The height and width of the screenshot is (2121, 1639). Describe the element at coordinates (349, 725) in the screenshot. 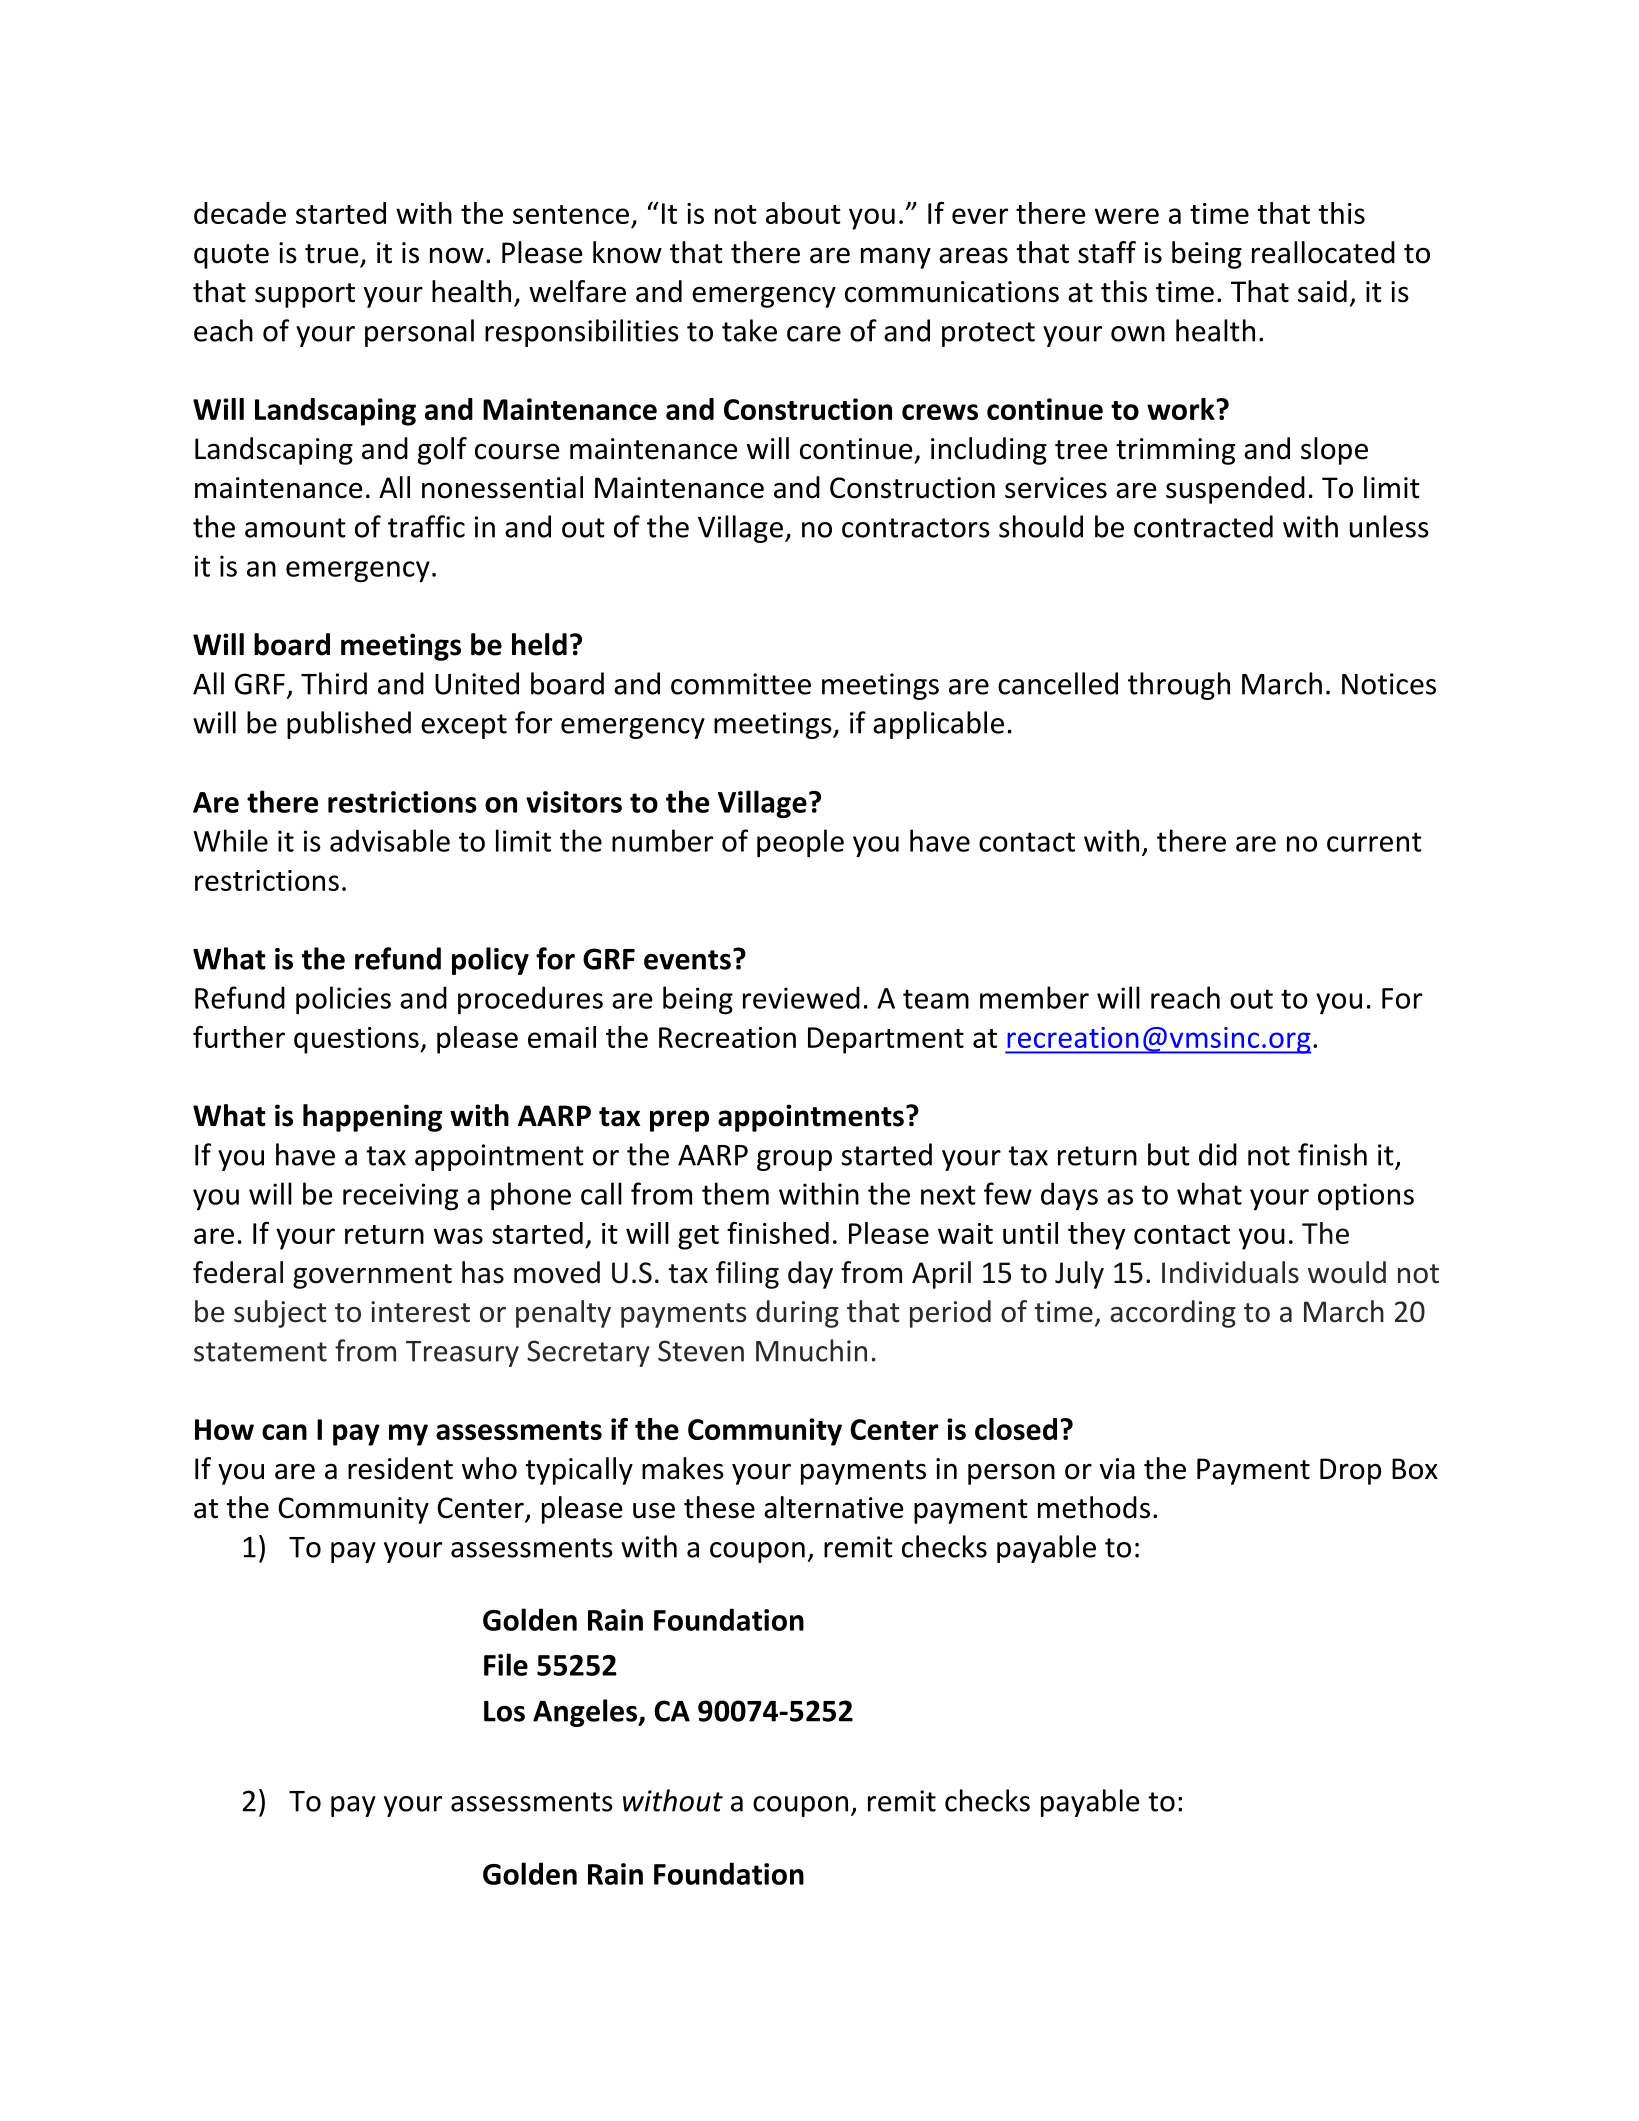

I see `published` at that location.
